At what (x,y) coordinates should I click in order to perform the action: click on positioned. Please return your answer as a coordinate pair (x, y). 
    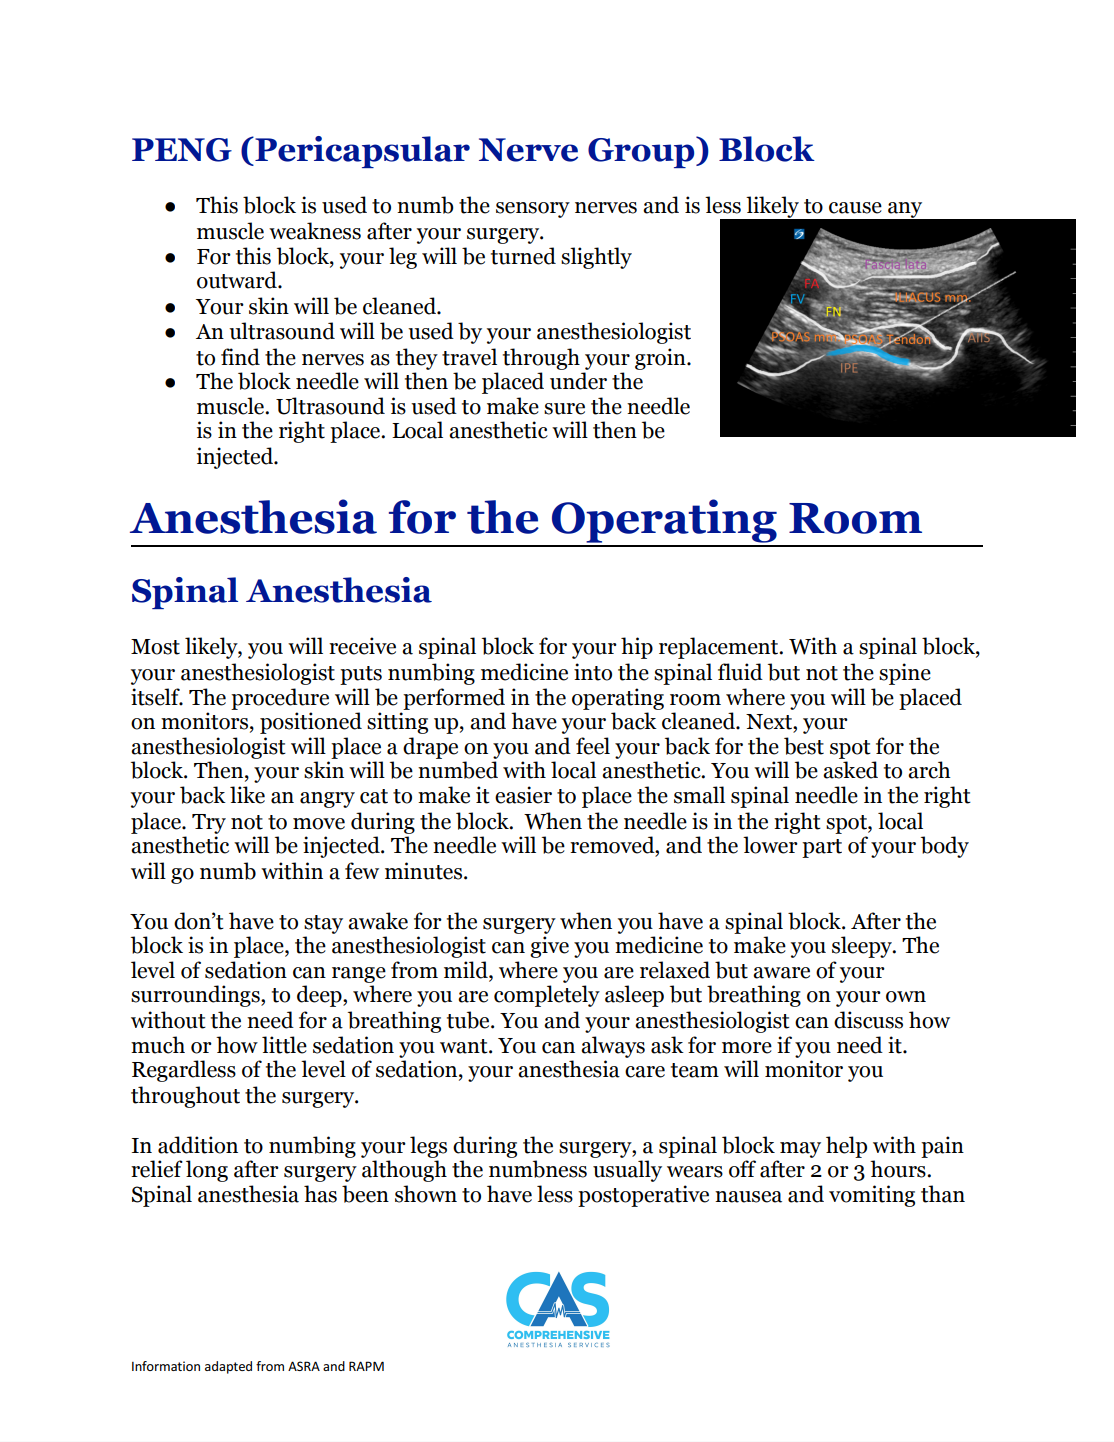
    Looking at the image, I should click on (311, 723).
